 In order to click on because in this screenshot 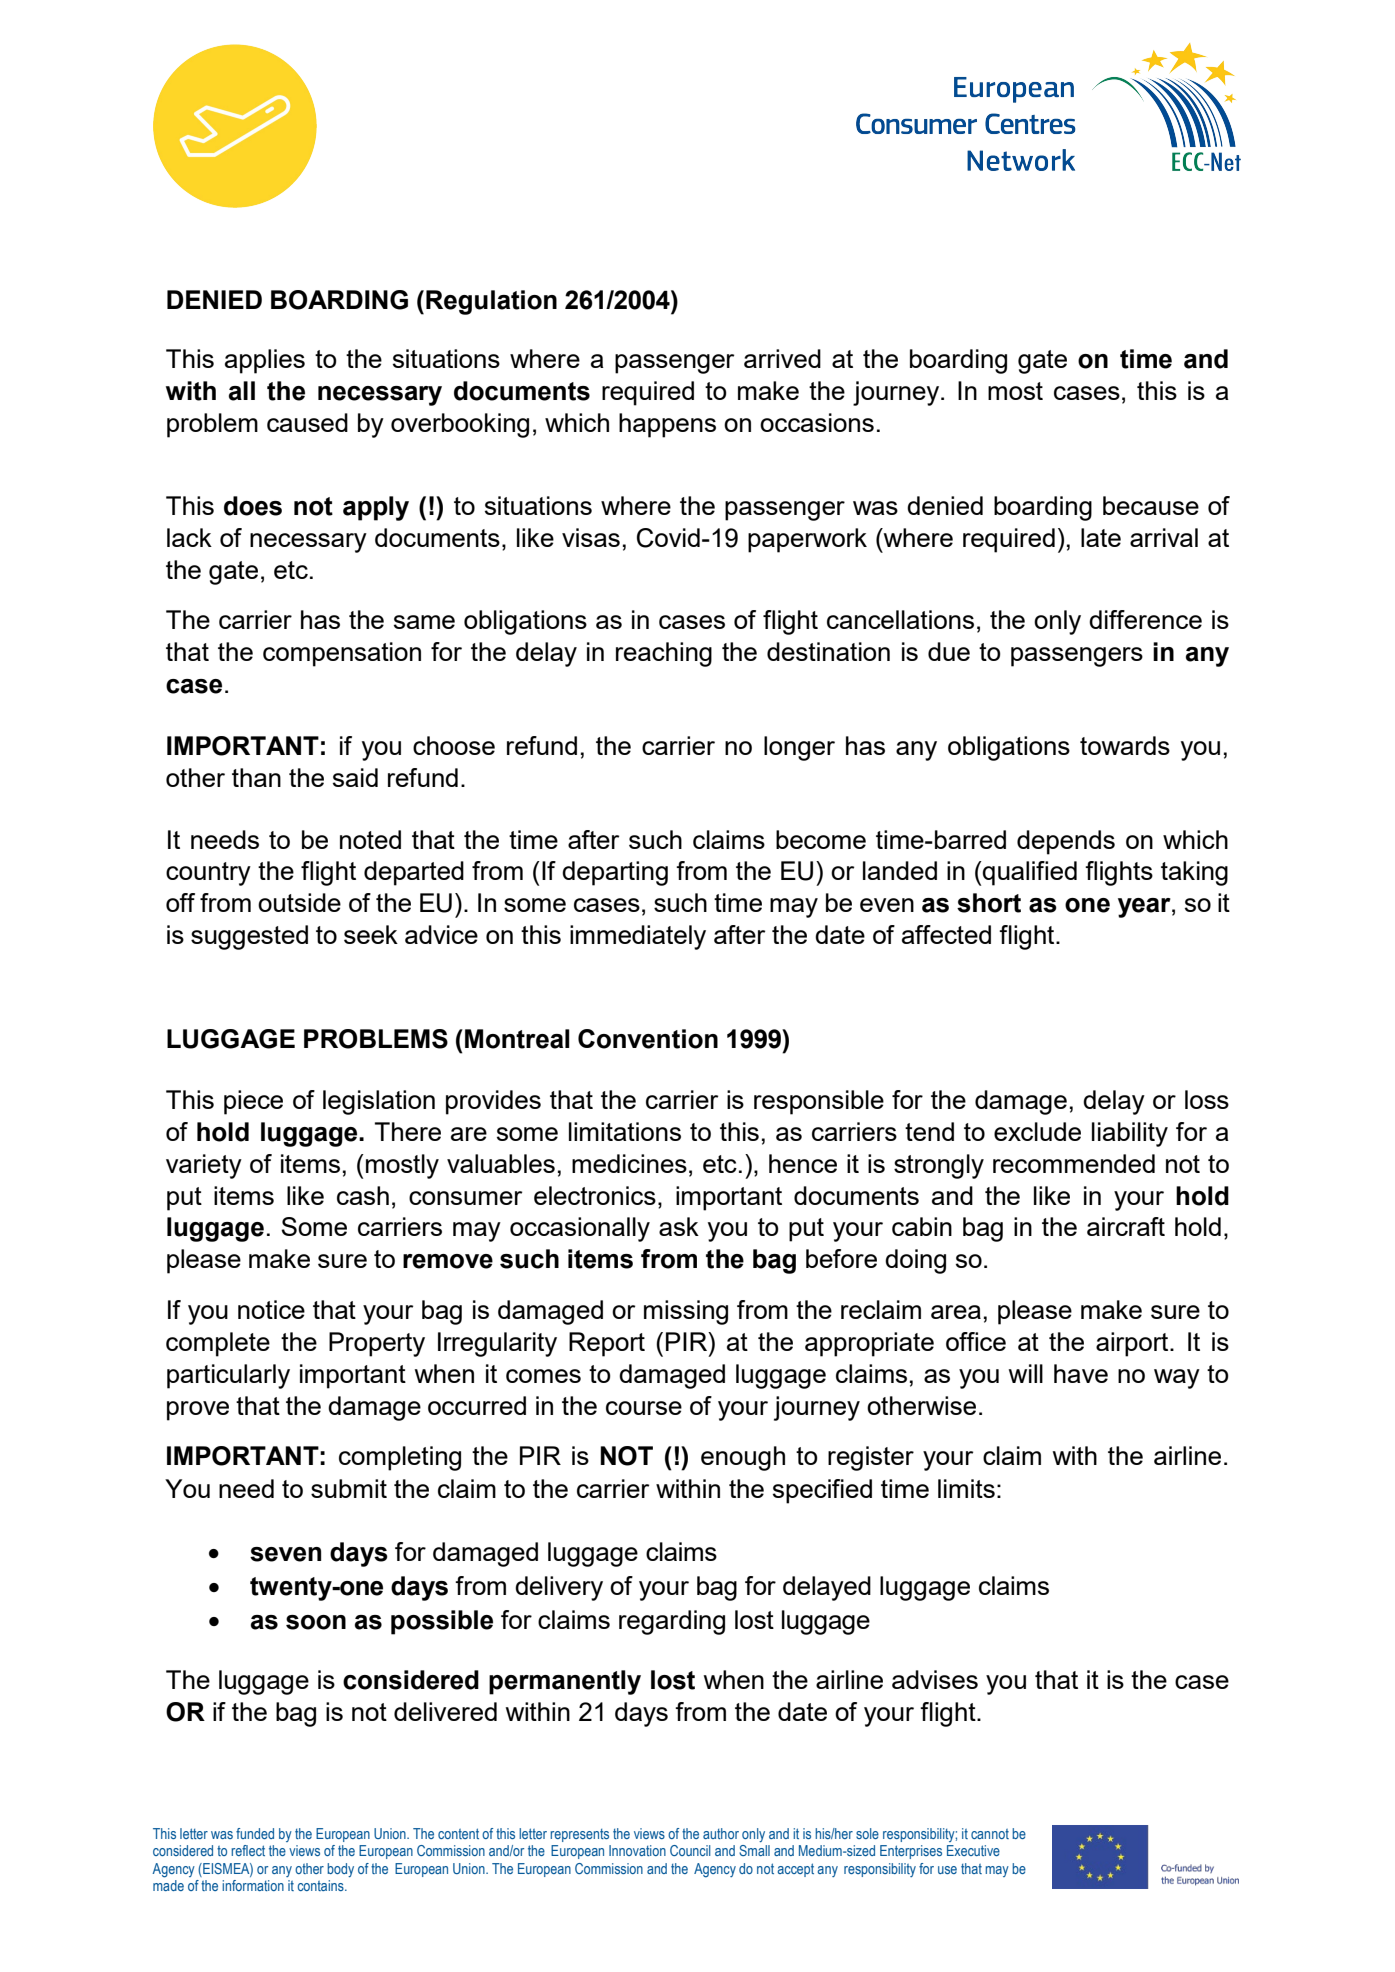, I will do `click(1151, 505)`.
